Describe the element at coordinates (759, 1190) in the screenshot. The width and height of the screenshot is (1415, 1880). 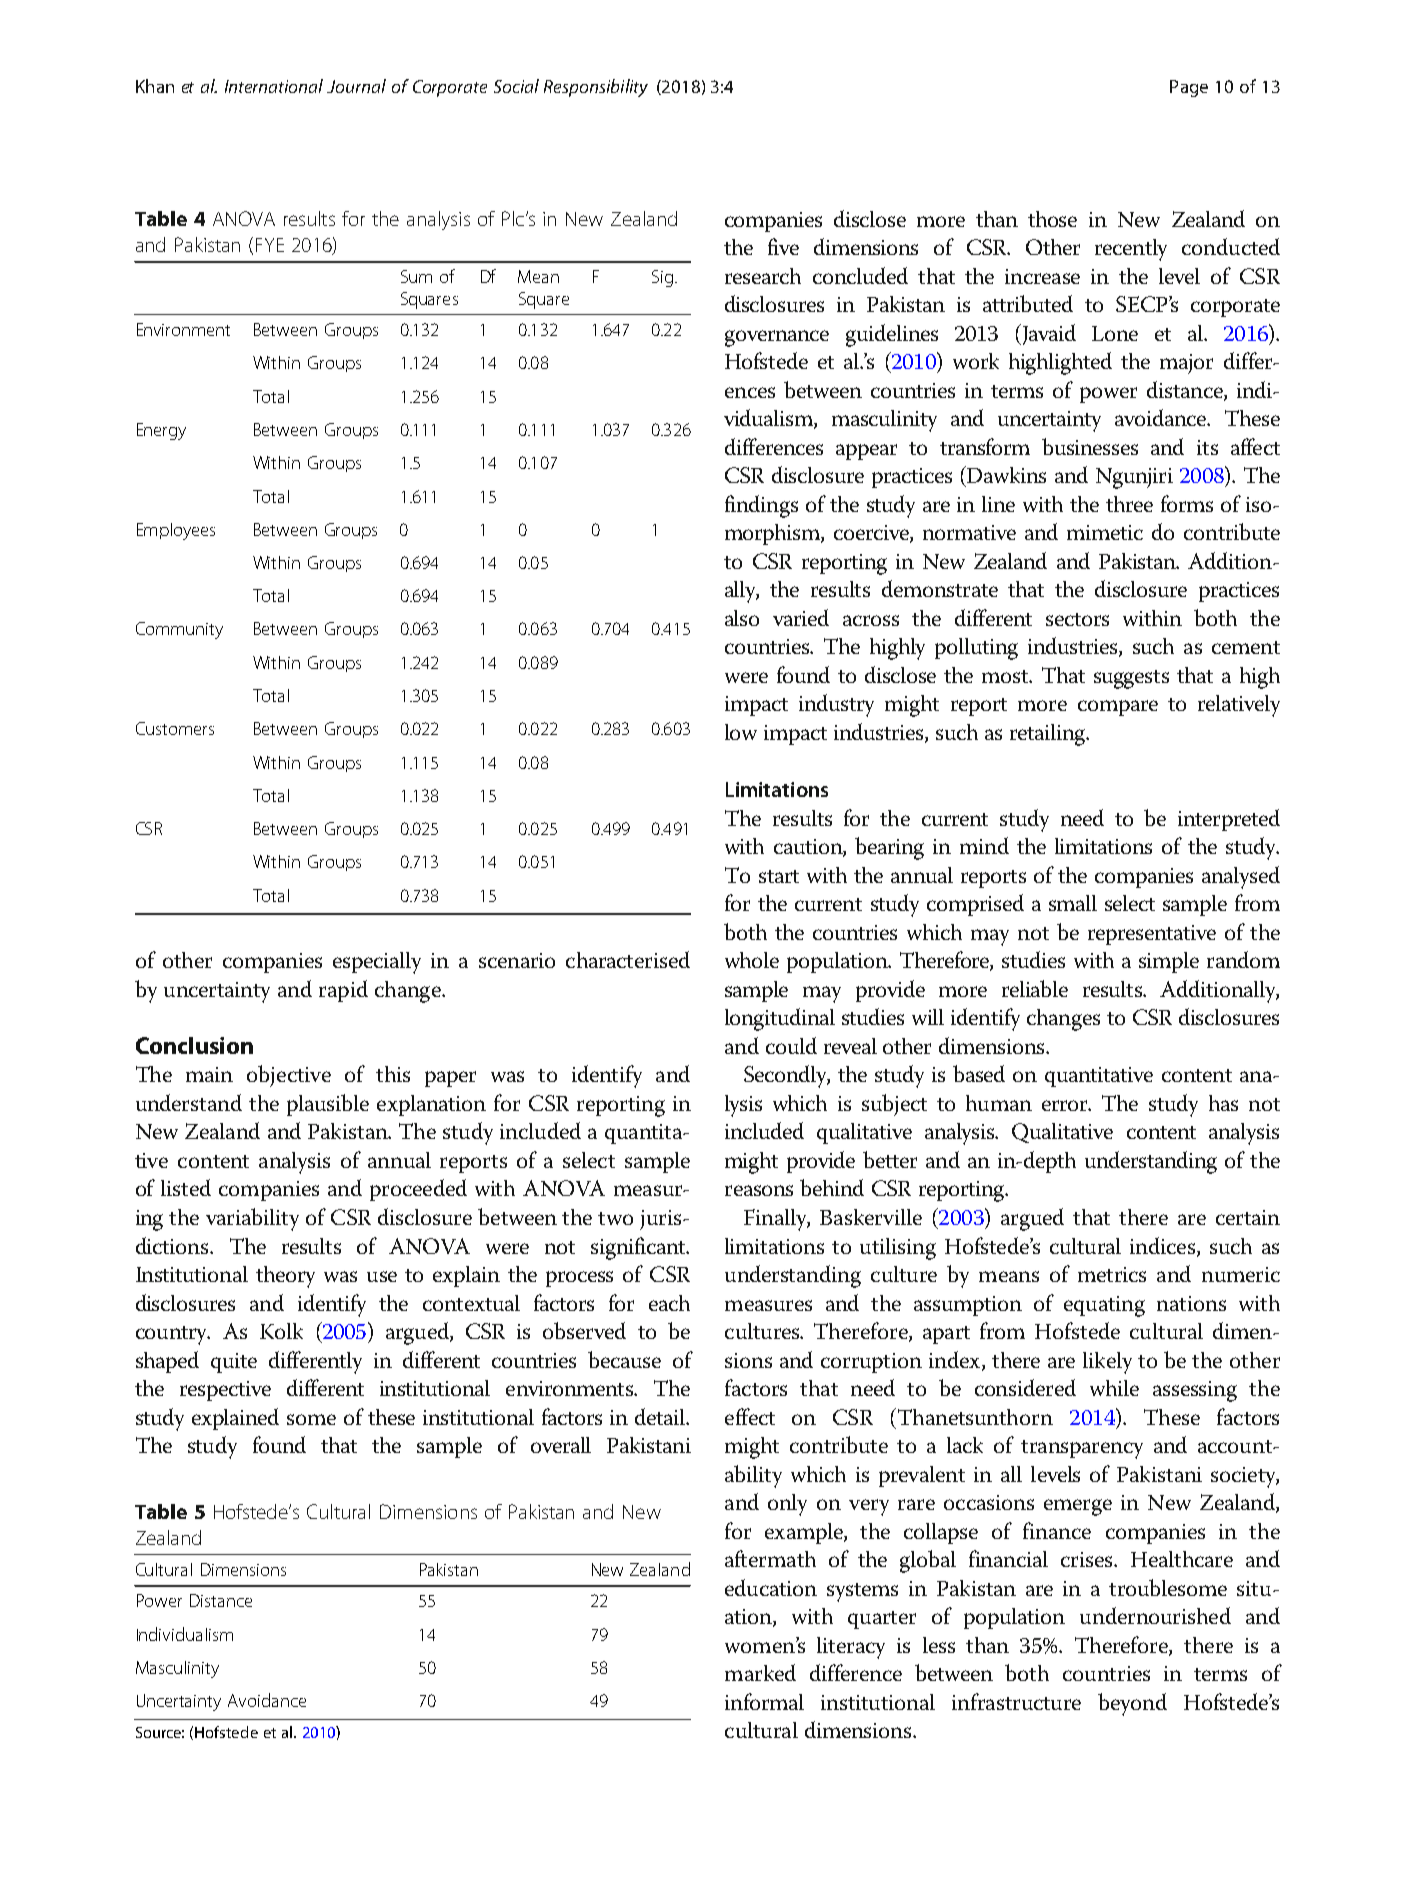
I see `reasons` at that location.
